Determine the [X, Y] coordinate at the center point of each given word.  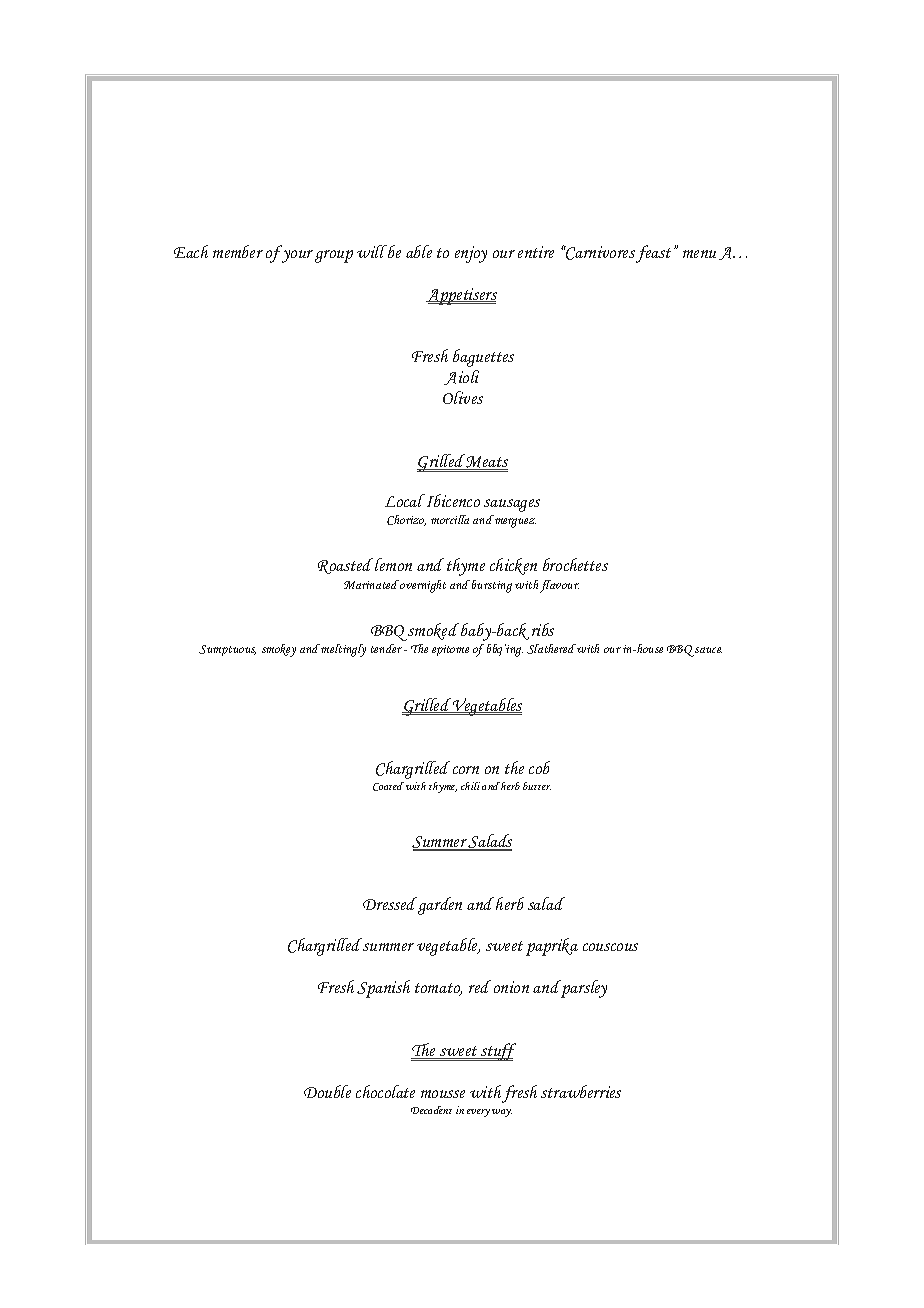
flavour [559, 586]
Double [327, 1091]
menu [699, 254]
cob [539, 767]
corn [466, 770]
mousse [443, 1094]
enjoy [471, 254]
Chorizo [406, 520]
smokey [279, 650]
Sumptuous [227, 650]
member [238, 251]
